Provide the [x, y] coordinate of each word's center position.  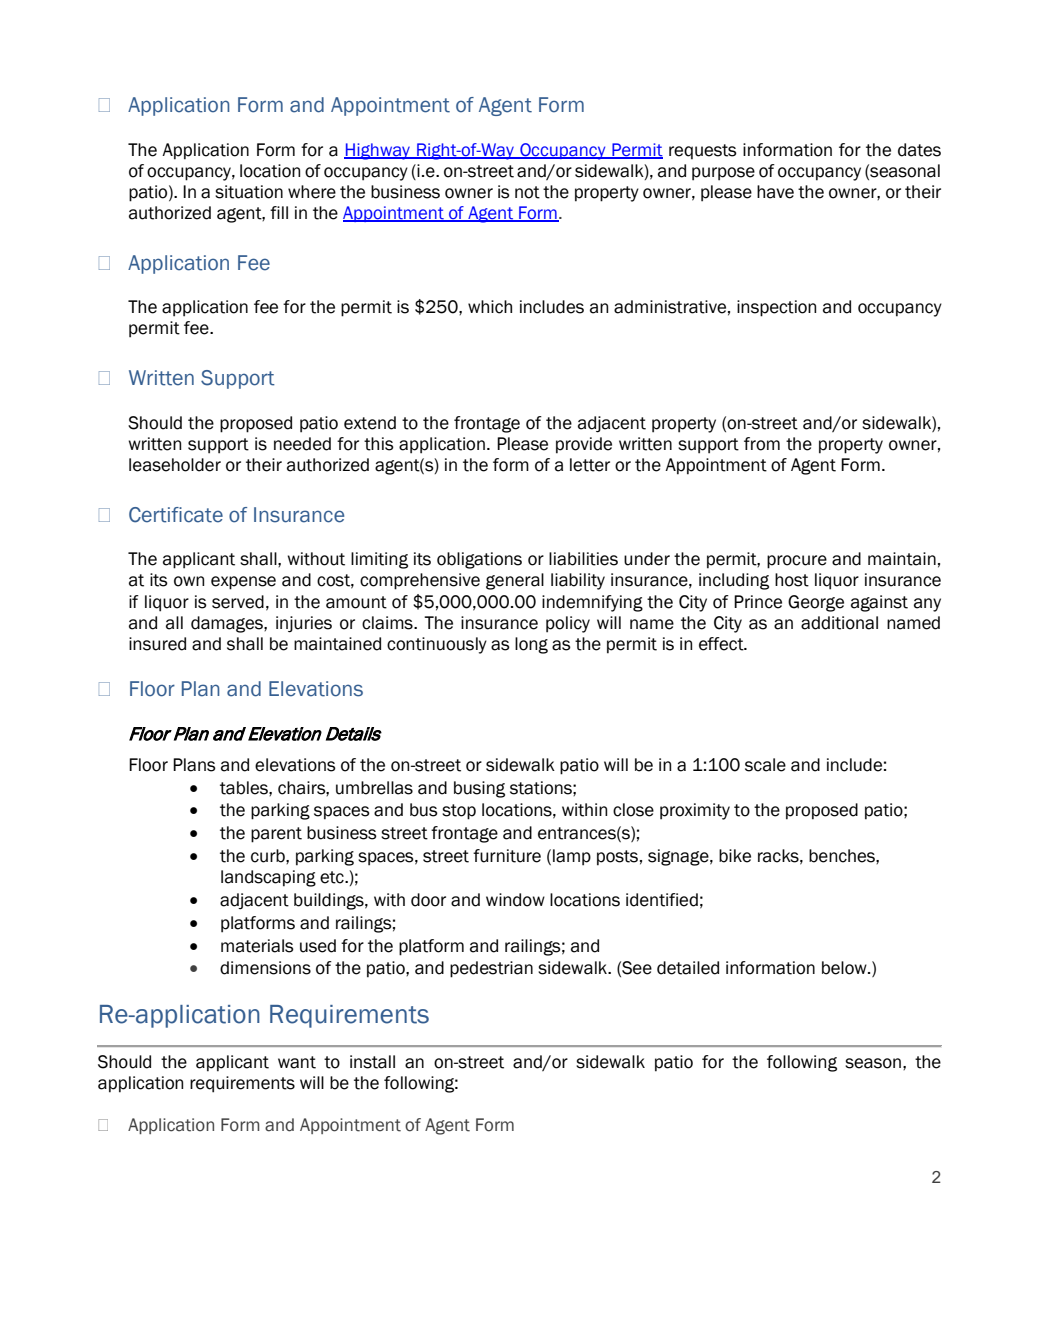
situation [249, 192]
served [238, 602]
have [775, 192]
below [845, 968]
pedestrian [491, 969]
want [297, 1062]
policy [568, 624]
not [527, 192]
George [816, 603]
